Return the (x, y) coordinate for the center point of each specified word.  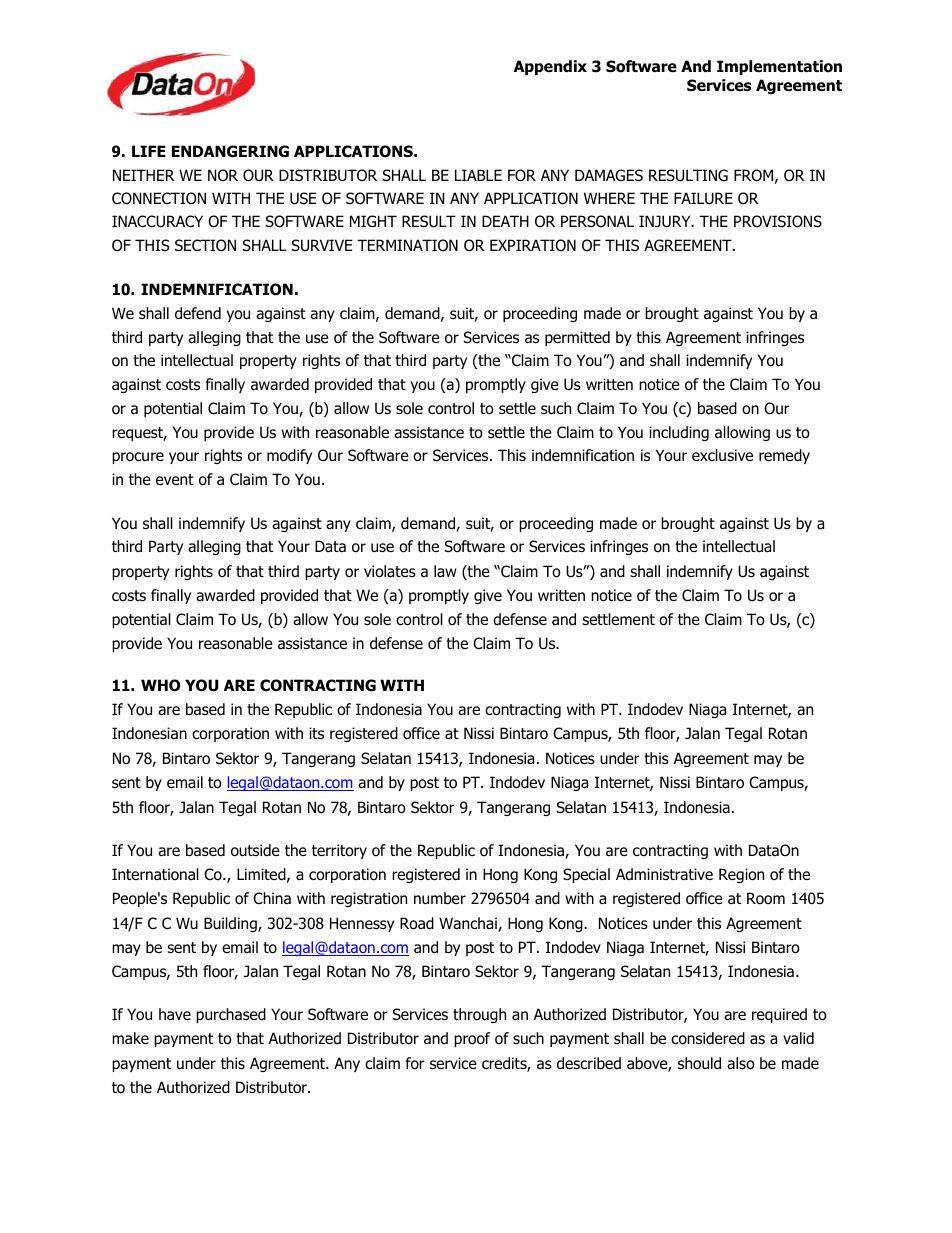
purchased (231, 1015)
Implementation (779, 67)
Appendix (550, 67)
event (175, 479)
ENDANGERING (230, 151)
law (445, 571)
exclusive (722, 455)
